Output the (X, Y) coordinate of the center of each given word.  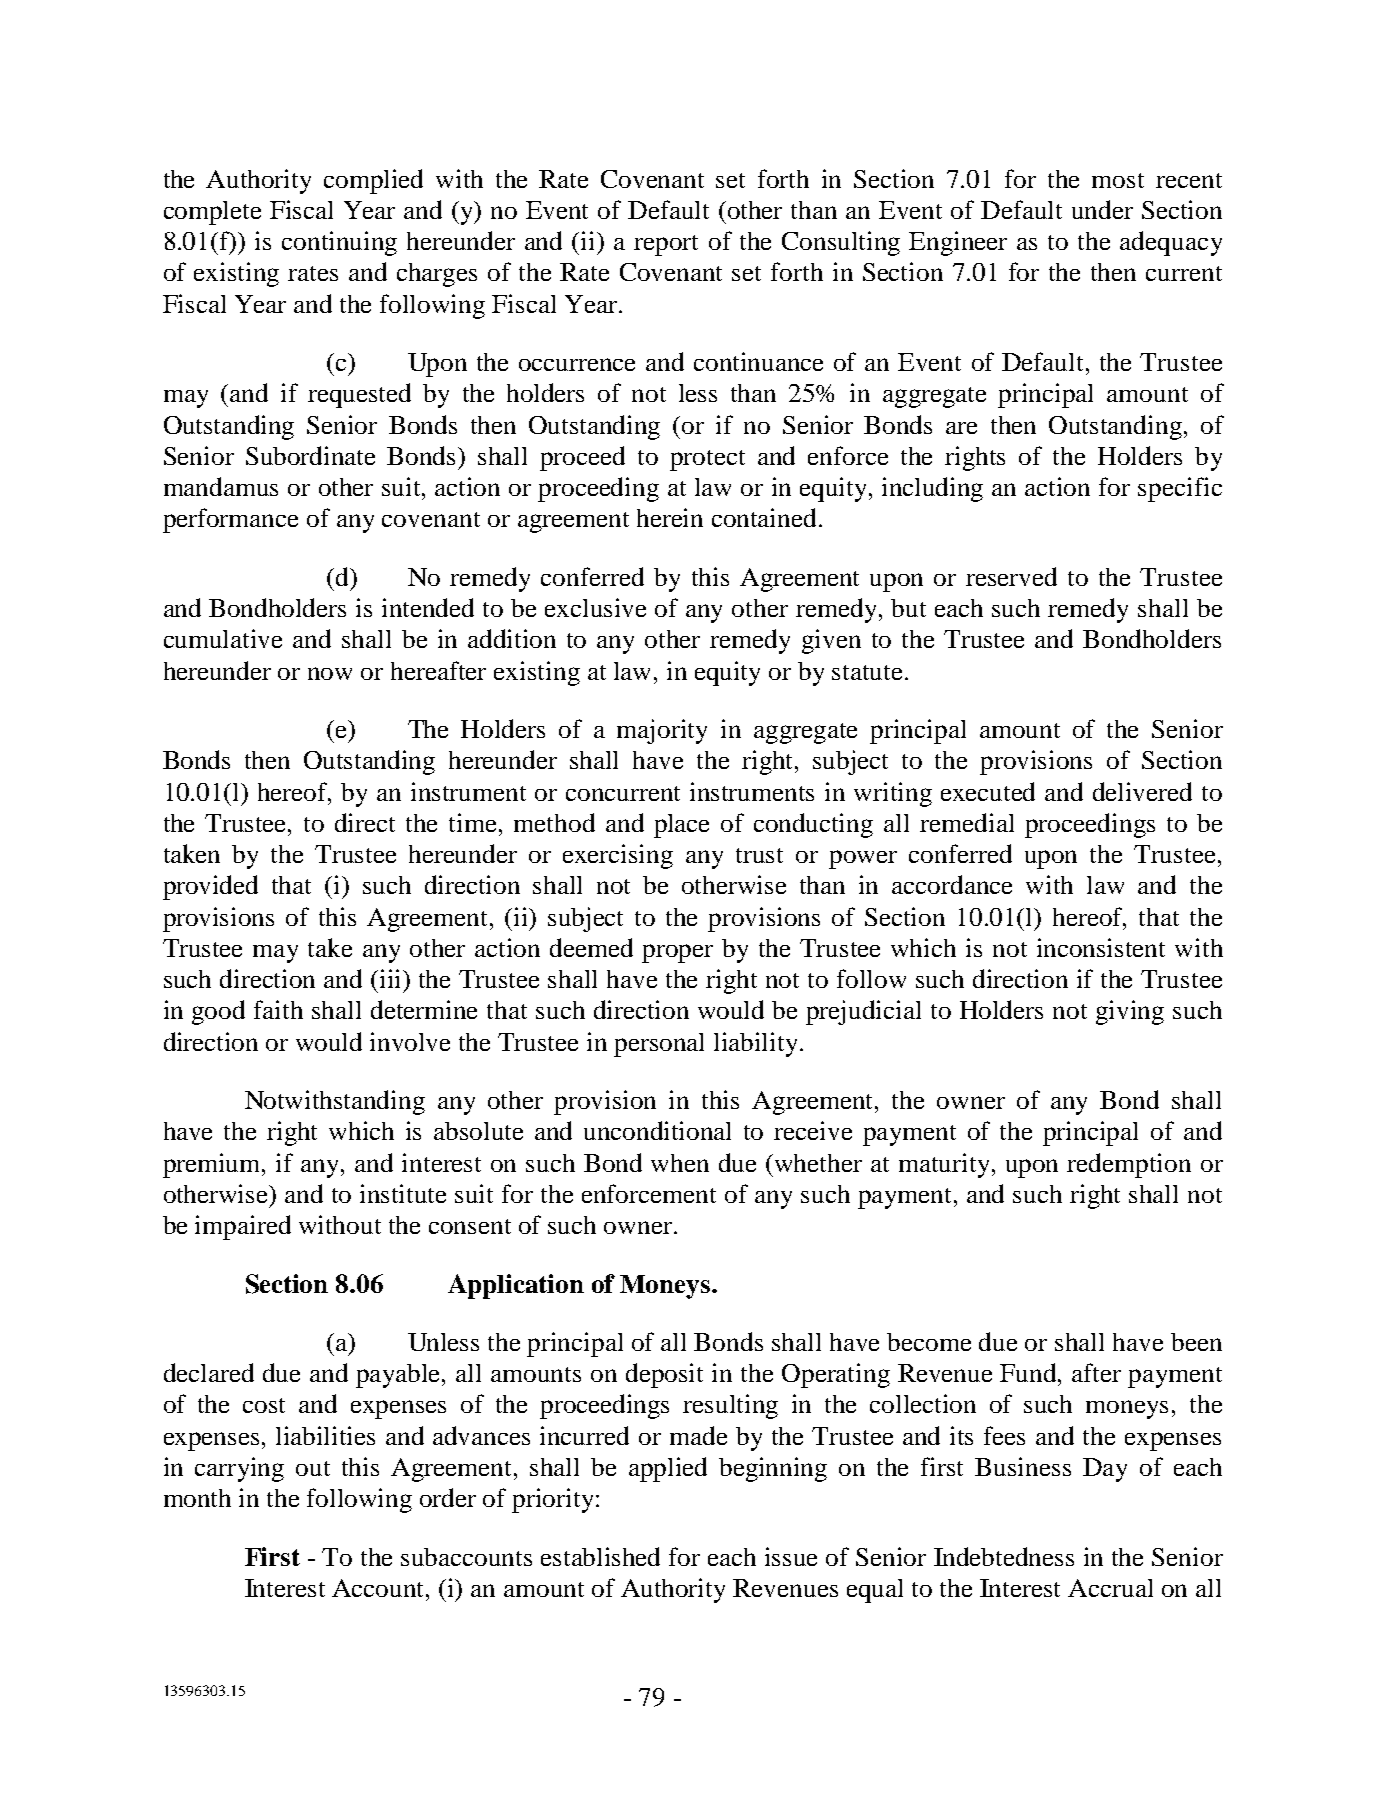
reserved (1011, 576)
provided (210, 887)
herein (670, 517)
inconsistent (1101, 947)
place (681, 826)
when (680, 1163)
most (1118, 180)
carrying (239, 1469)
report (666, 245)
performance (230, 520)
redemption (1129, 1165)
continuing (339, 243)
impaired (243, 1227)
